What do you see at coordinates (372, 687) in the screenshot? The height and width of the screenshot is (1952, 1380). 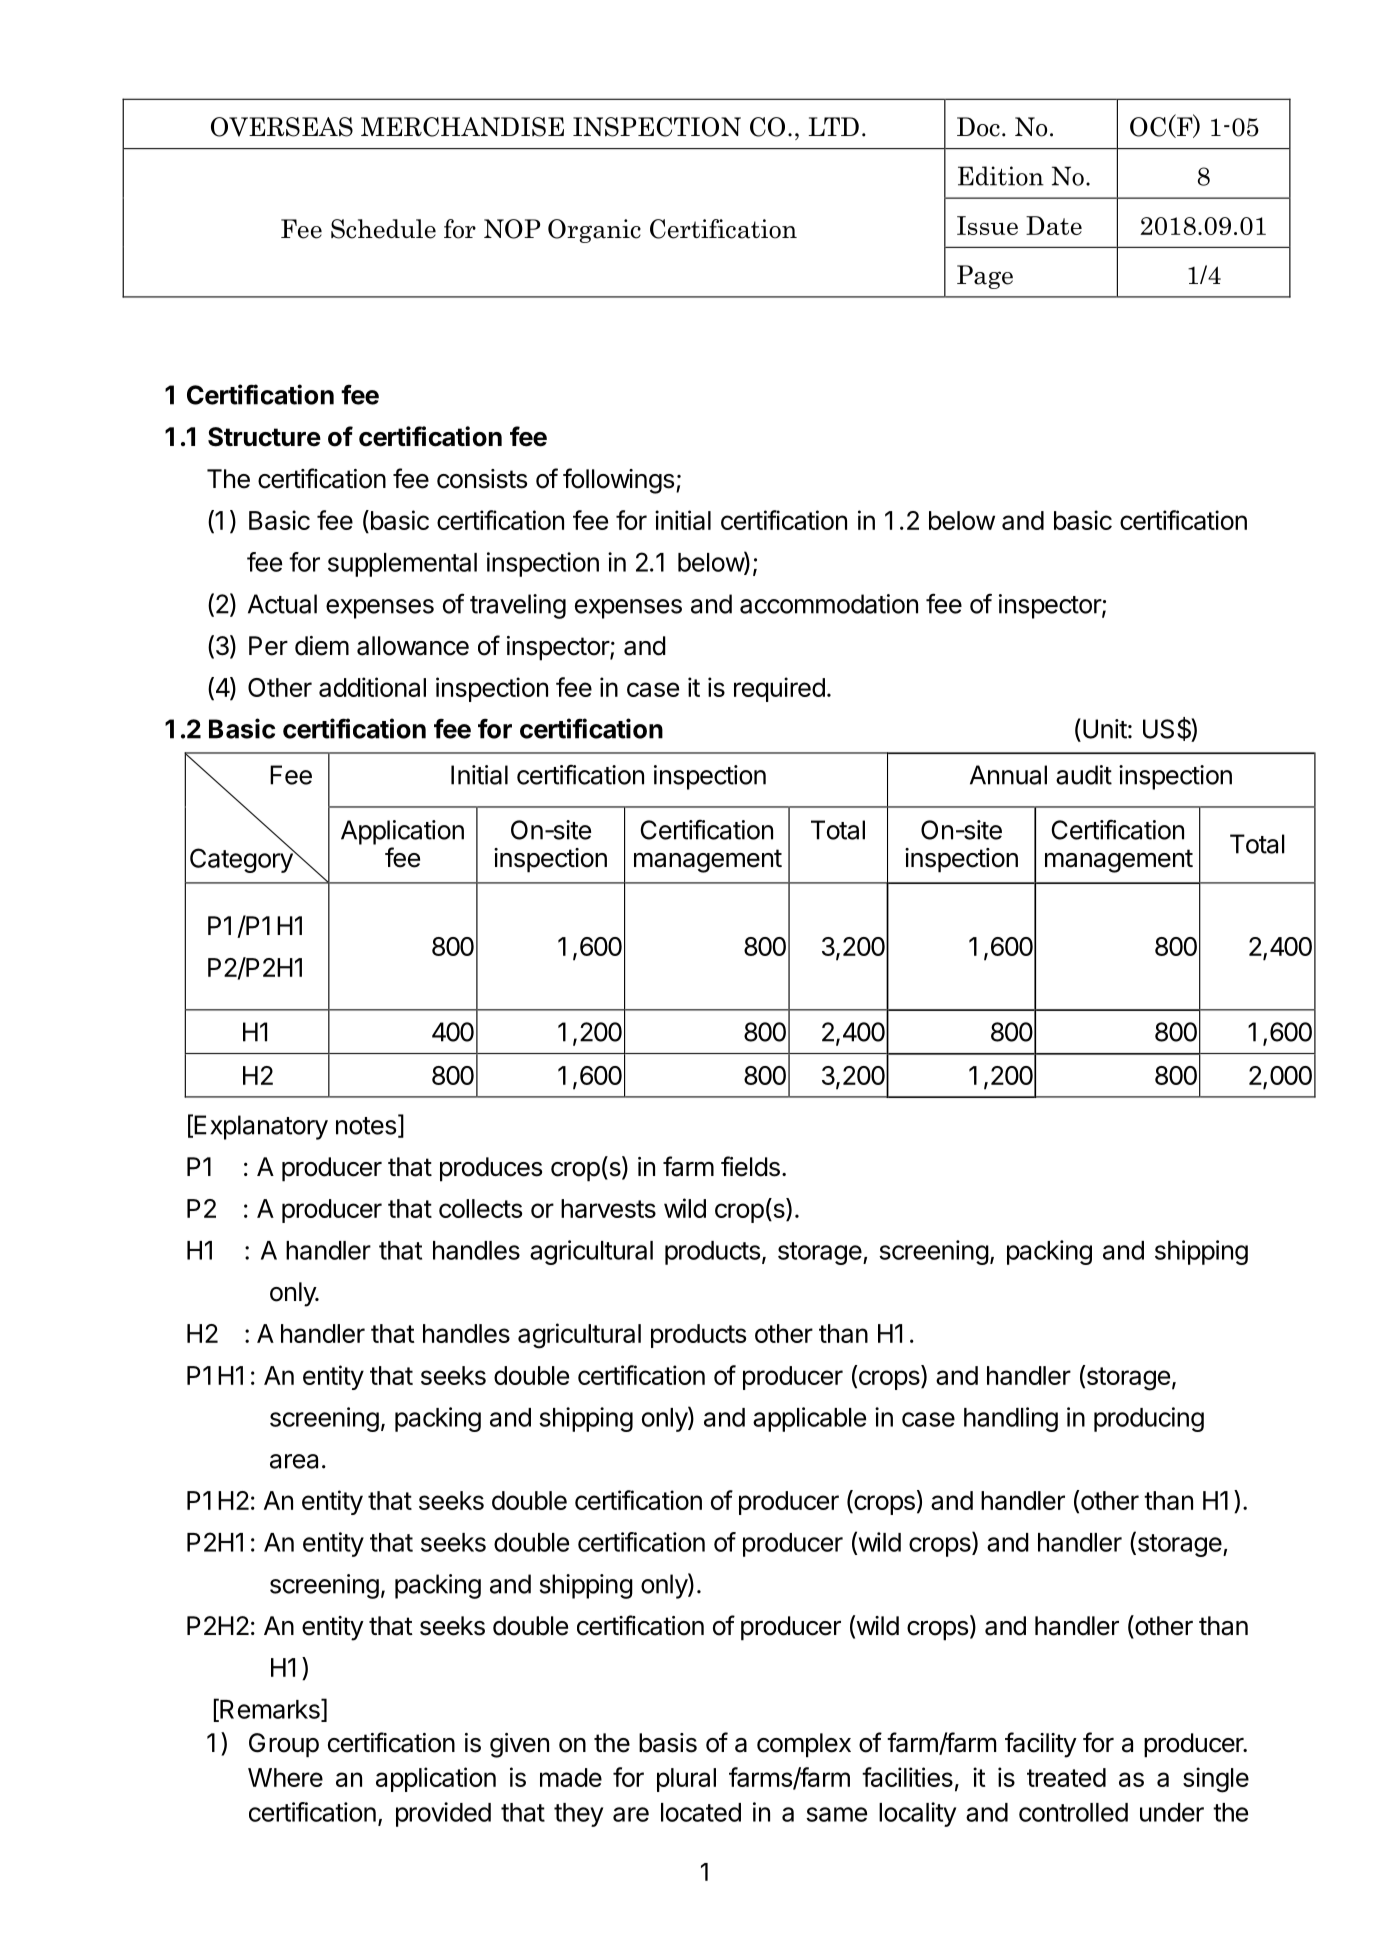 I see `additional` at bounding box center [372, 687].
